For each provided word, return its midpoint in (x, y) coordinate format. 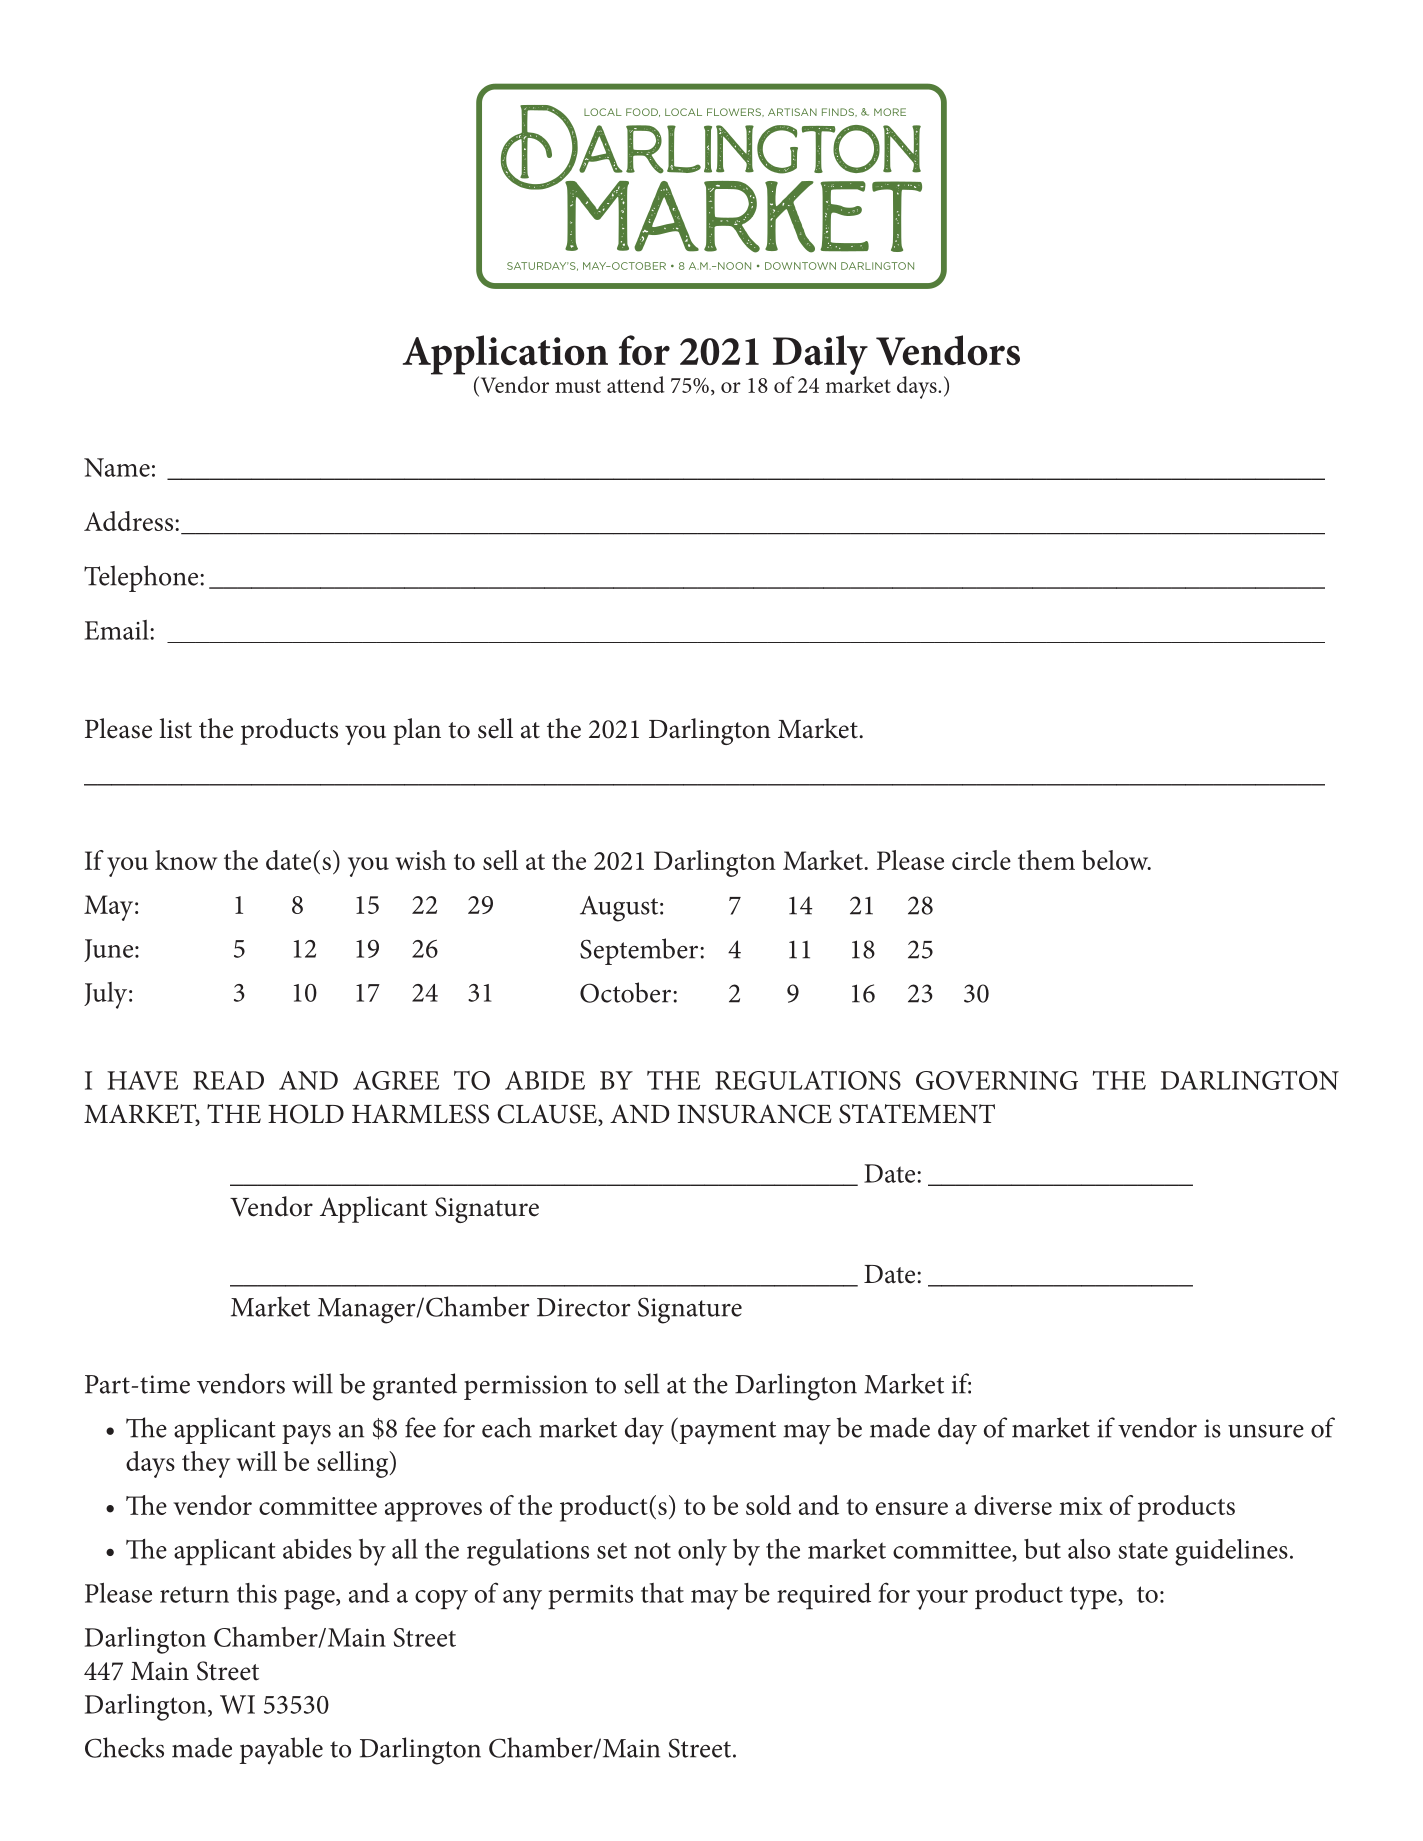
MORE (890, 112)
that (662, 1593)
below (1116, 860)
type (1094, 1598)
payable (281, 1751)
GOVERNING (997, 1080)
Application (505, 356)
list (175, 728)
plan (417, 731)
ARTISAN (792, 112)
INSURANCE (755, 1114)
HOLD (306, 1114)
